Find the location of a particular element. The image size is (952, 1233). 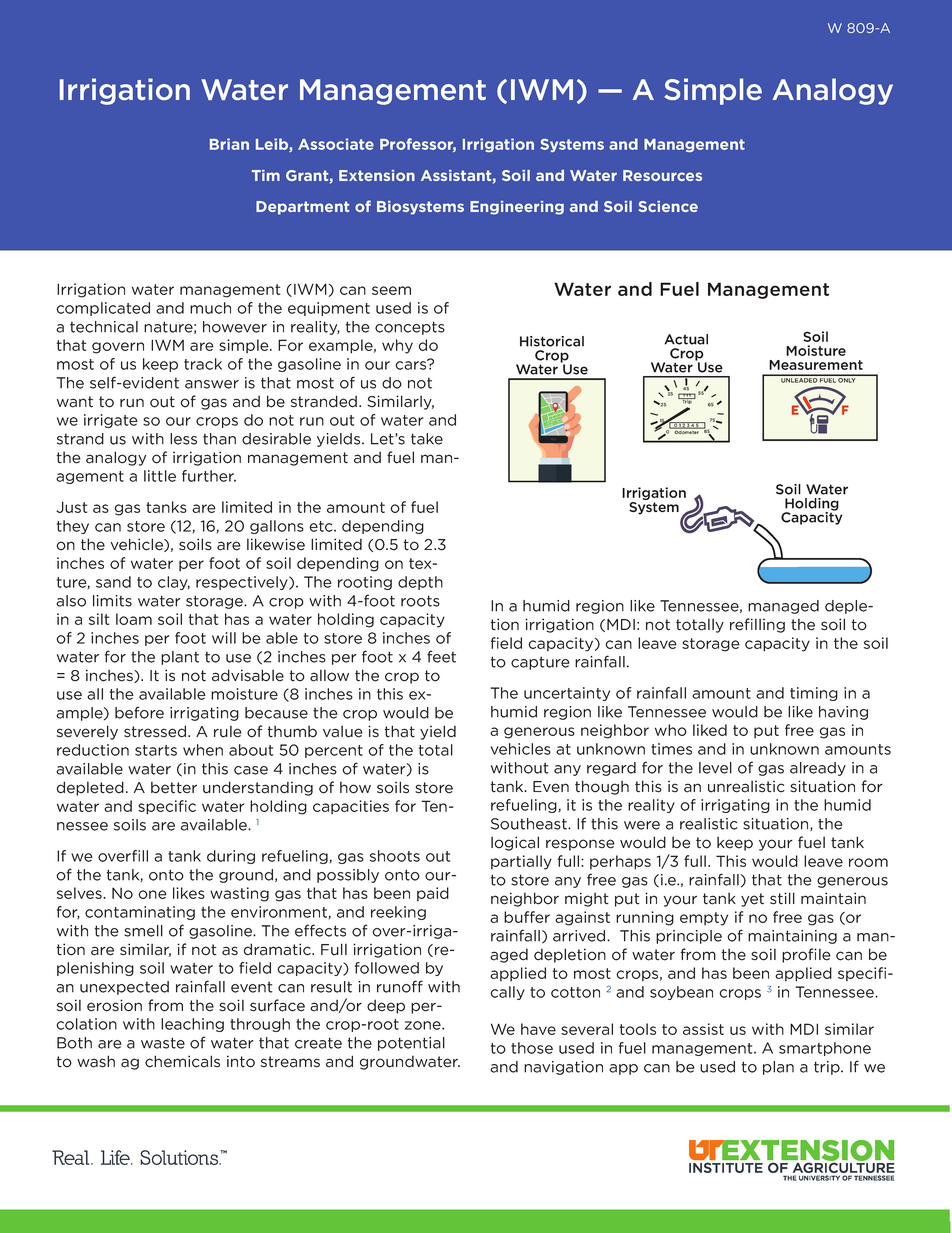

take is located at coordinates (427, 439).
